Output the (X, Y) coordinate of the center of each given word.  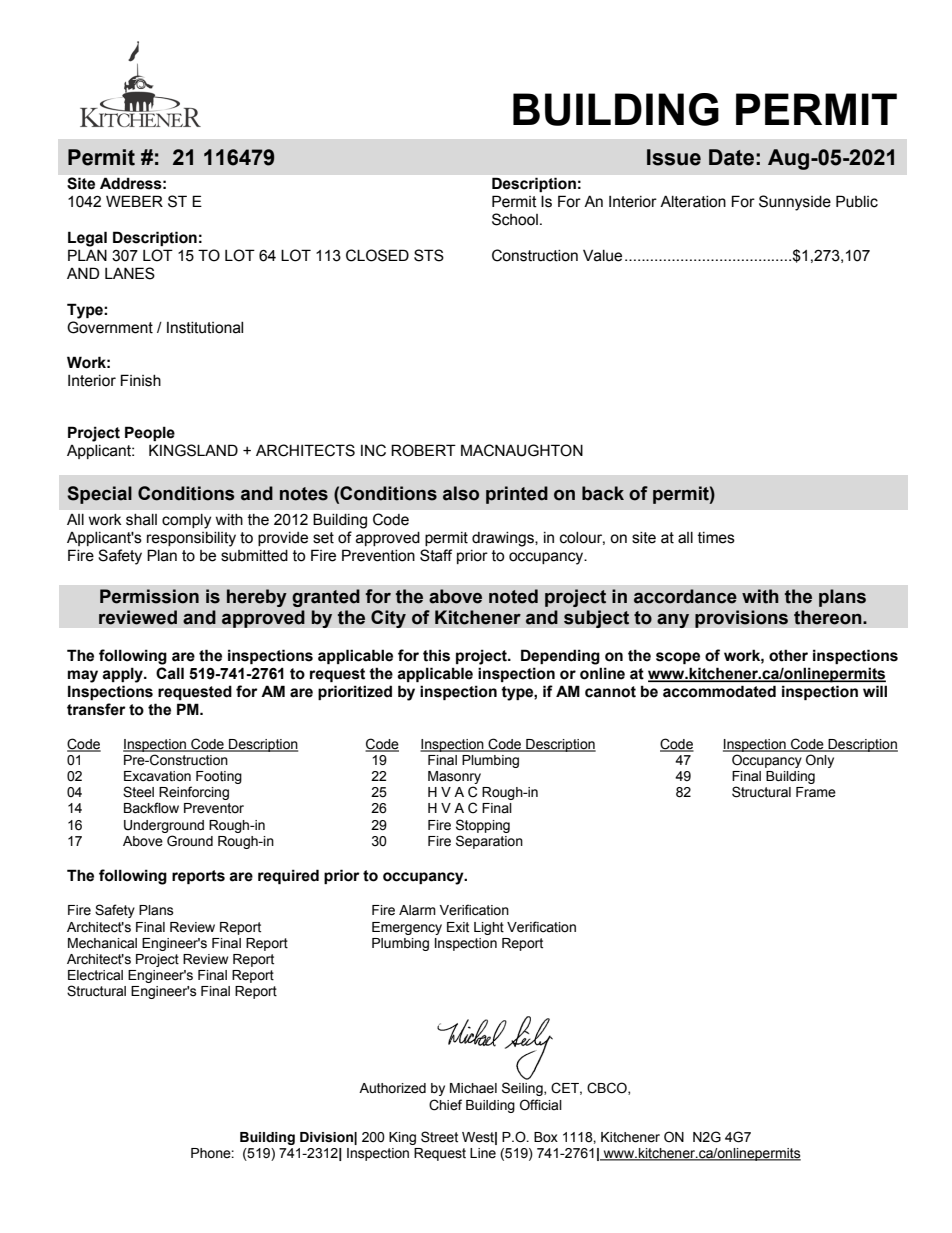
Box (546, 1137)
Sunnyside (795, 203)
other (788, 655)
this (436, 655)
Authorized (392, 1088)
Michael (473, 1088)
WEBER (134, 201)
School (515, 219)
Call (170, 673)
